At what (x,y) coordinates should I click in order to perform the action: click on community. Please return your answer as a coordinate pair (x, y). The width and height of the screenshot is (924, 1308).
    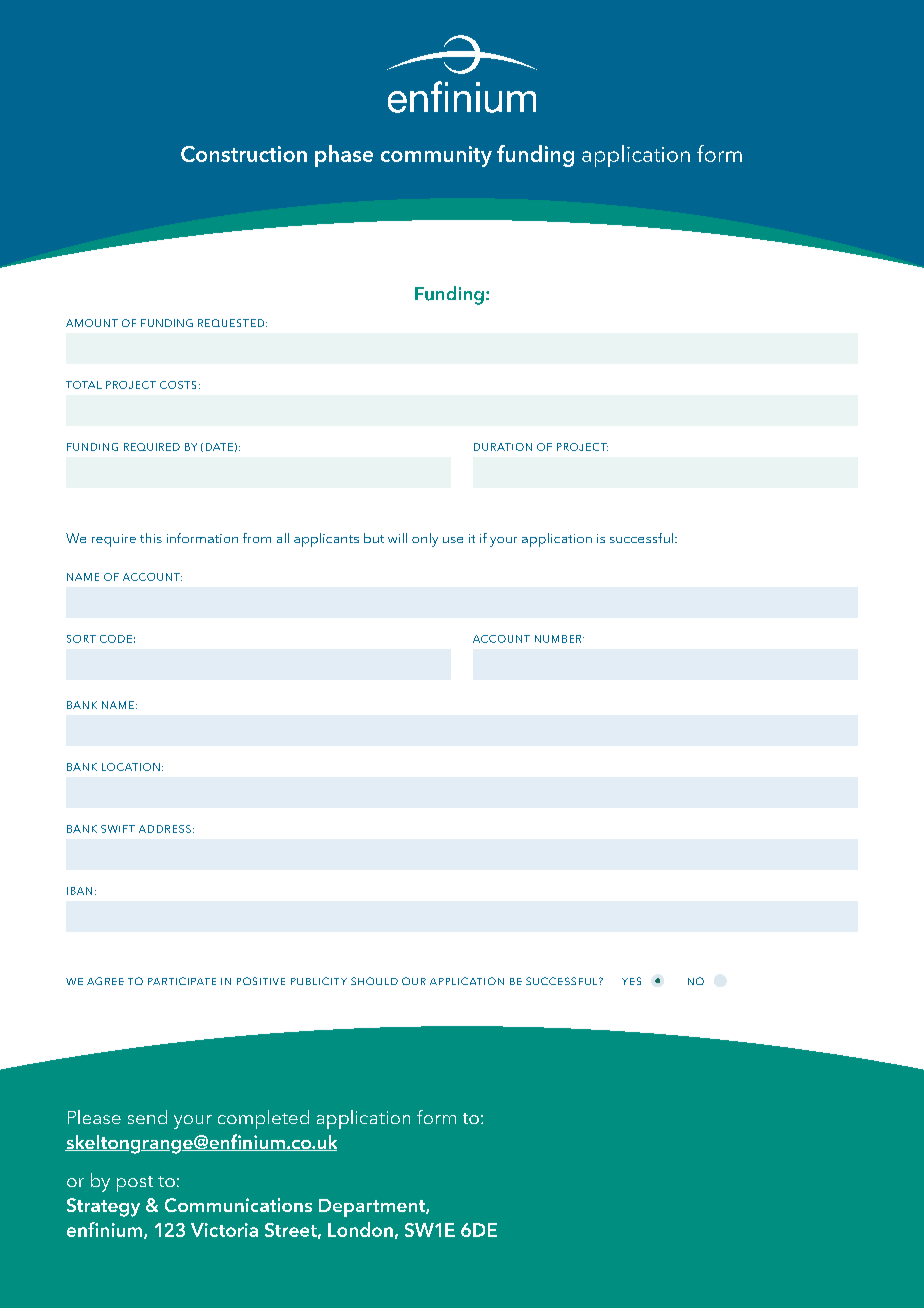
    Looking at the image, I should click on (436, 156).
